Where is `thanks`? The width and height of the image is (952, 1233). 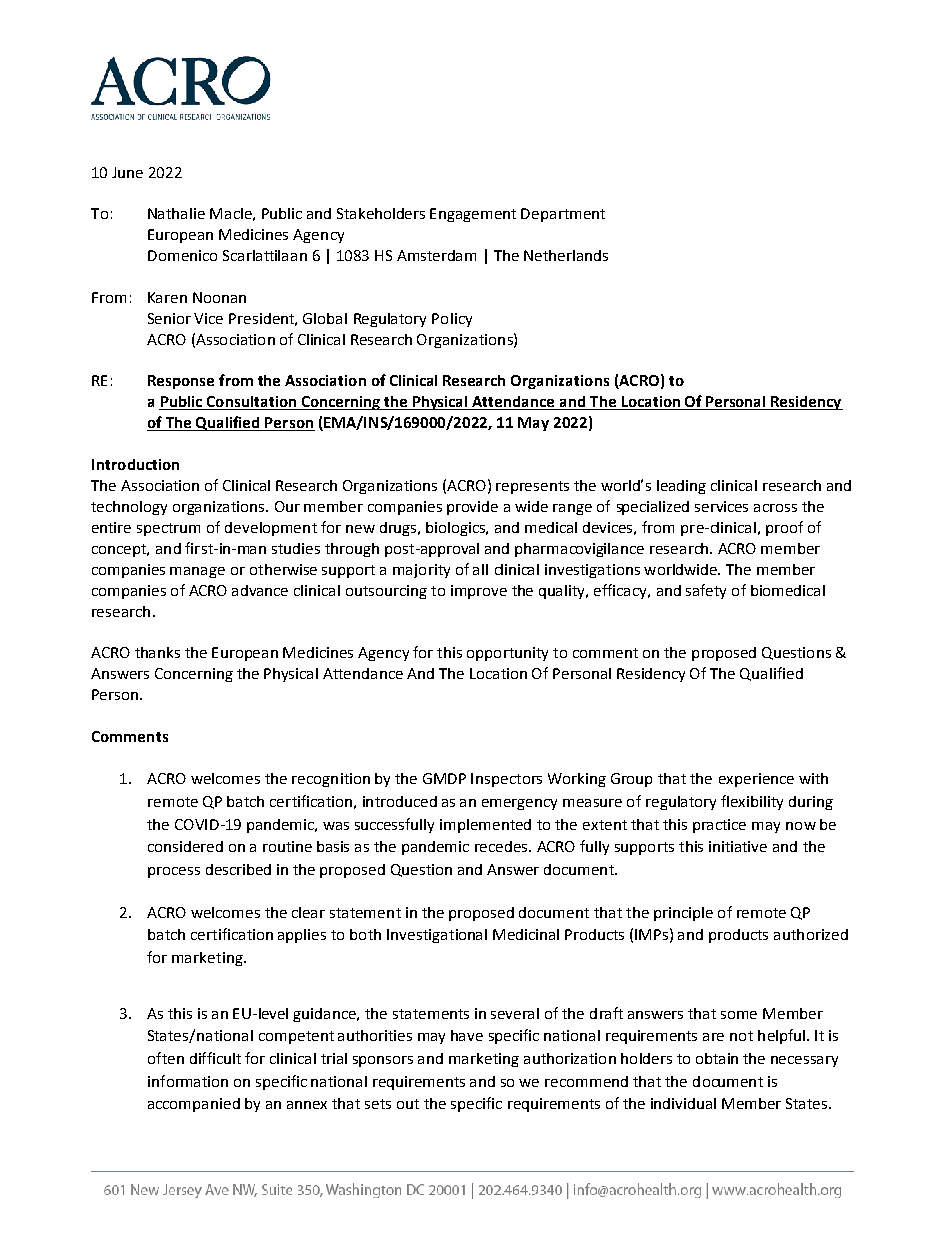 thanks is located at coordinates (157, 652).
